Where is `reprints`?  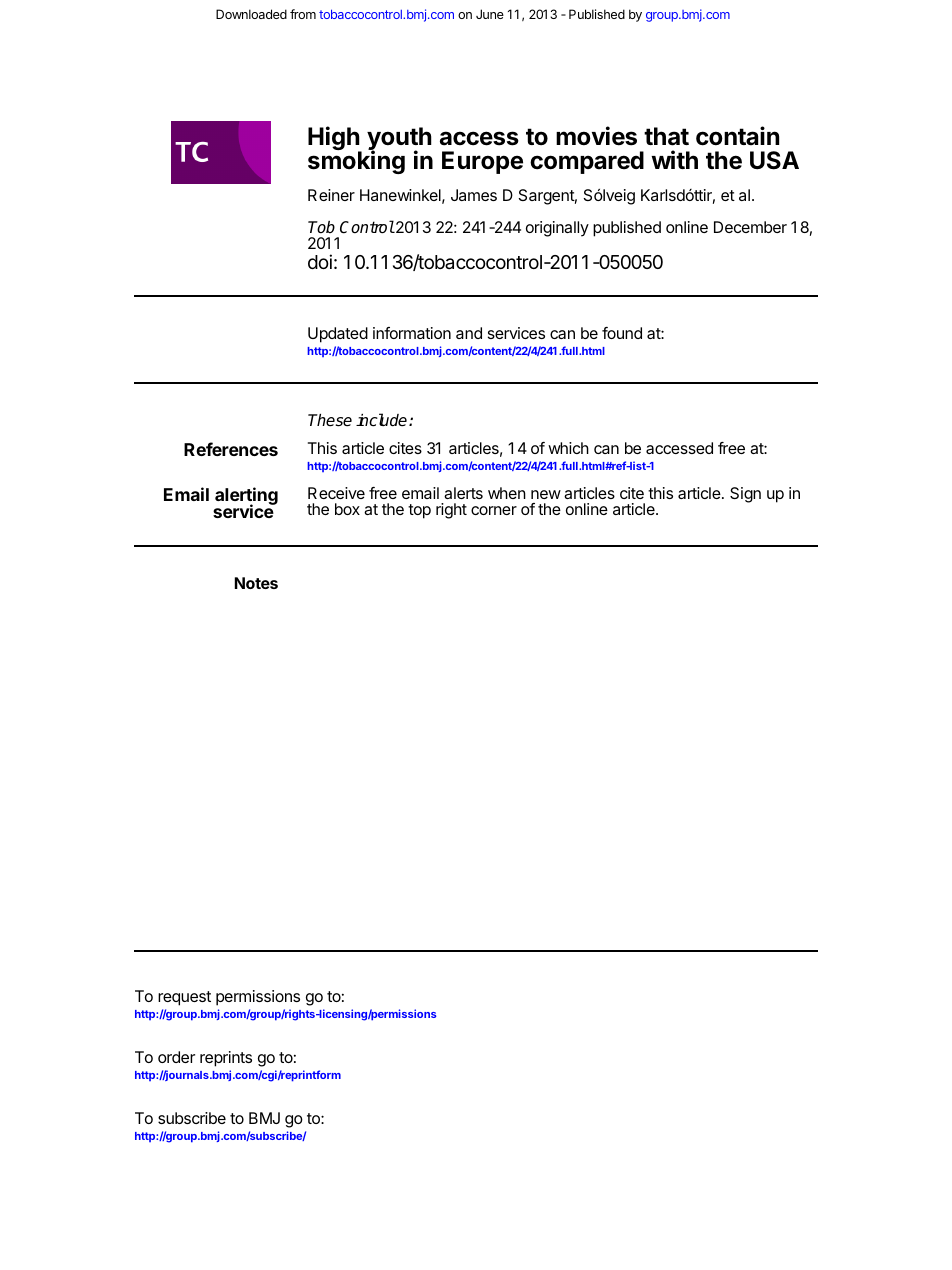
reprints is located at coordinates (226, 1059).
